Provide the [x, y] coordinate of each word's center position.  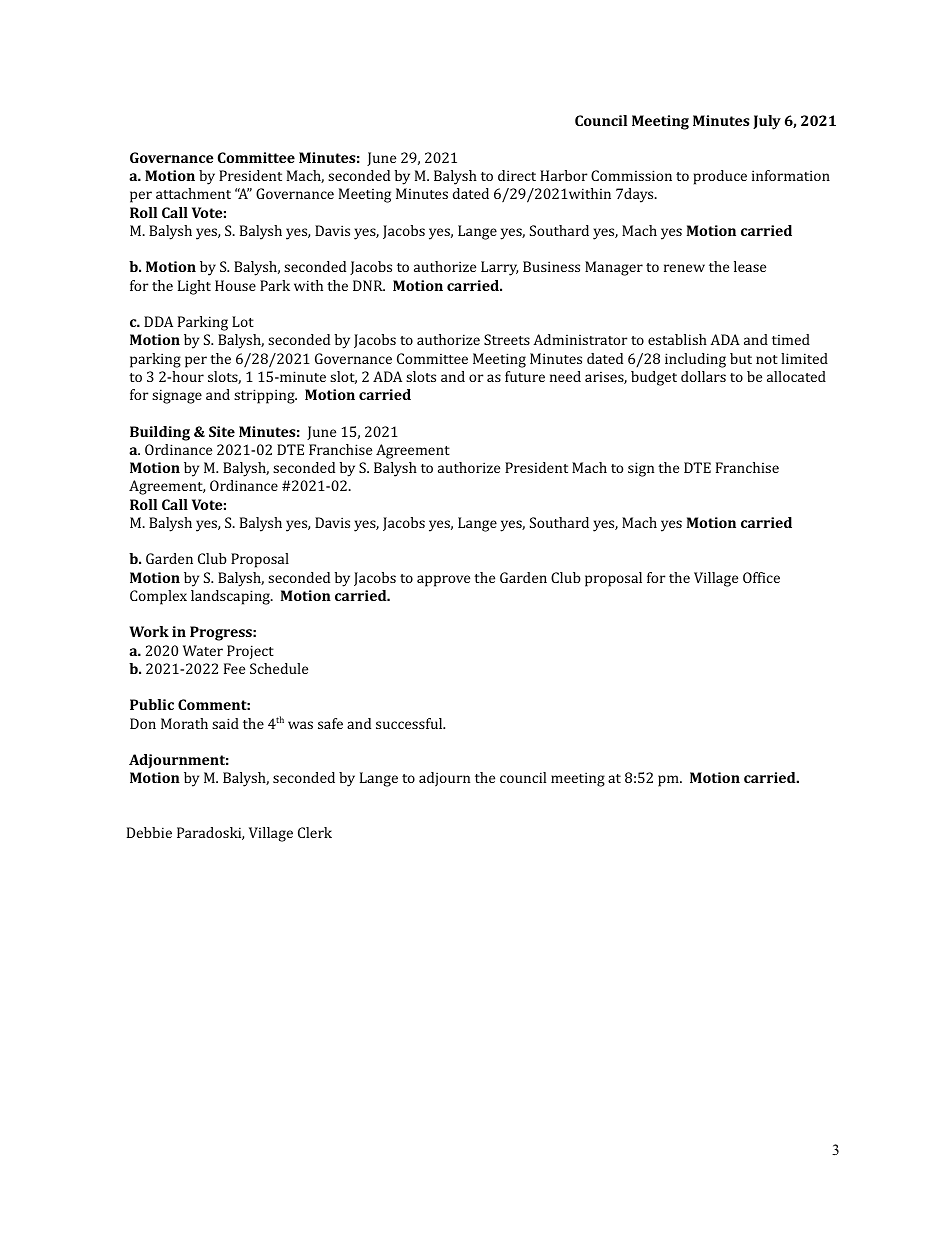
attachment [193, 193]
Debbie [149, 832]
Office [761, 577]
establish [677, 339]
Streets [507, 339]
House [235, 285]
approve [443, 581]
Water [203, 650]
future [525, 376]
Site [222, 431]
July [767, 122]
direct [517, 175]
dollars [703, 376]
